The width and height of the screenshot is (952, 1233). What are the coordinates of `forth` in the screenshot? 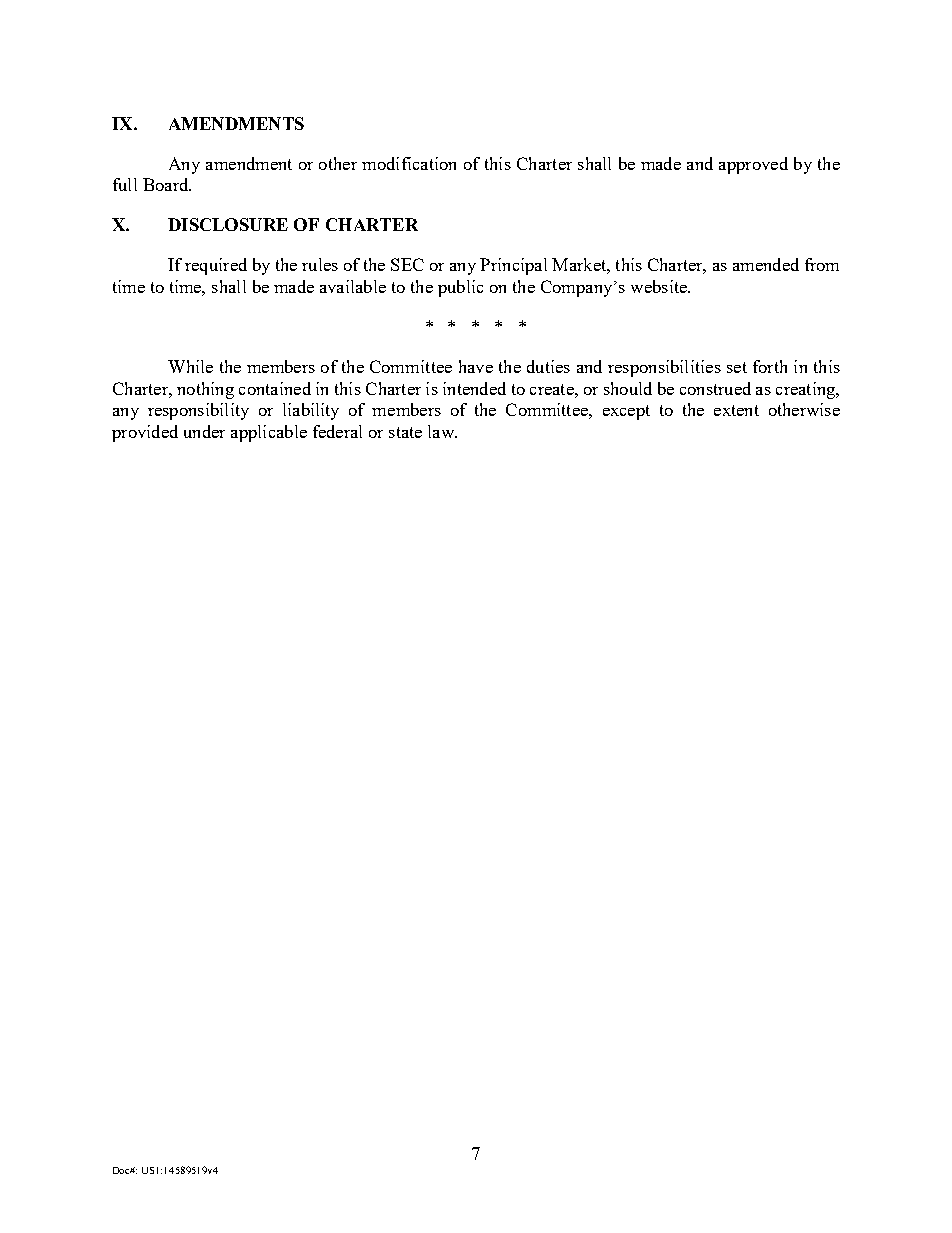 It's located at (770, 366).
